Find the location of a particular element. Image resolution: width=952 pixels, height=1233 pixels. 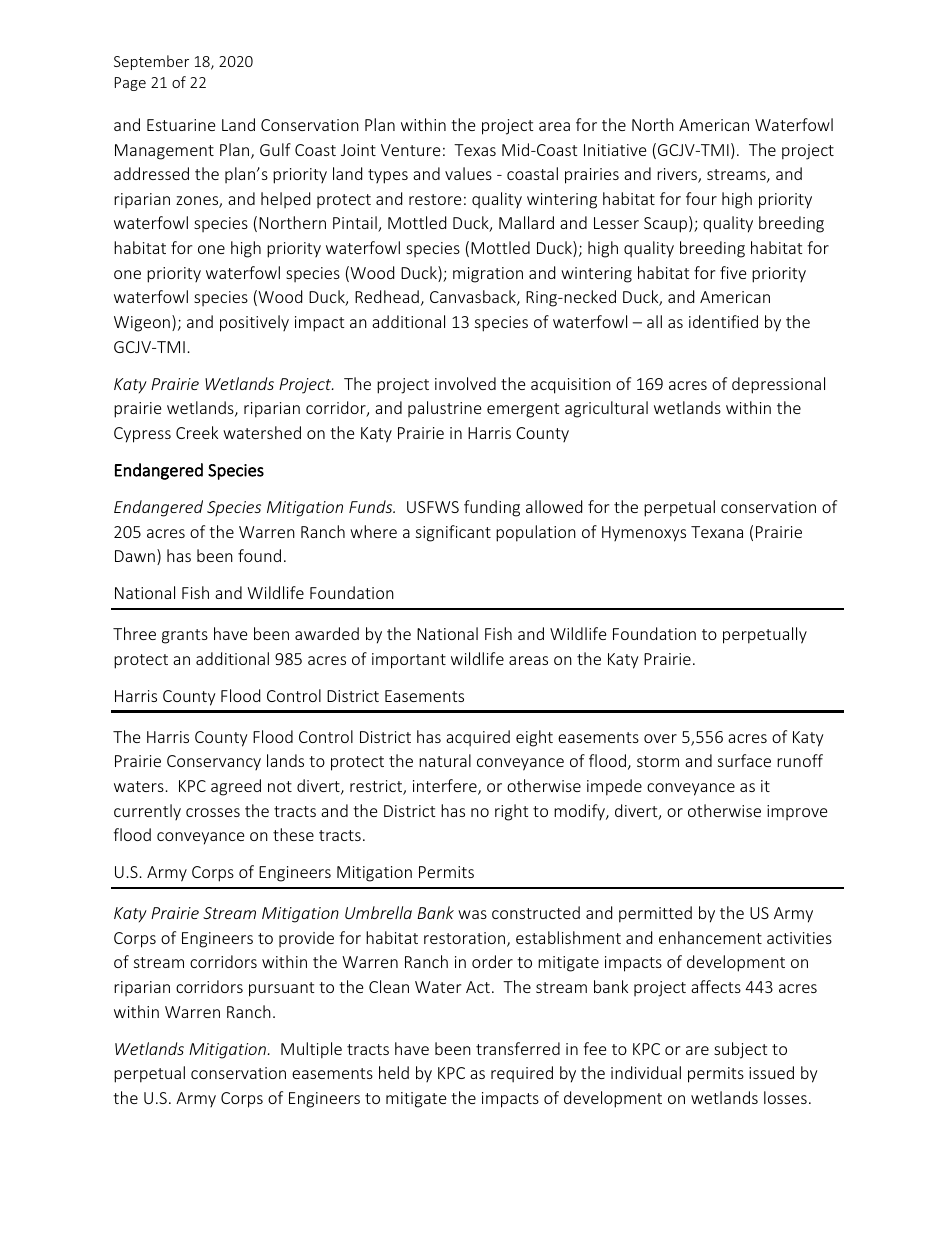

Estuarine is located at coordinates (181, 125).
